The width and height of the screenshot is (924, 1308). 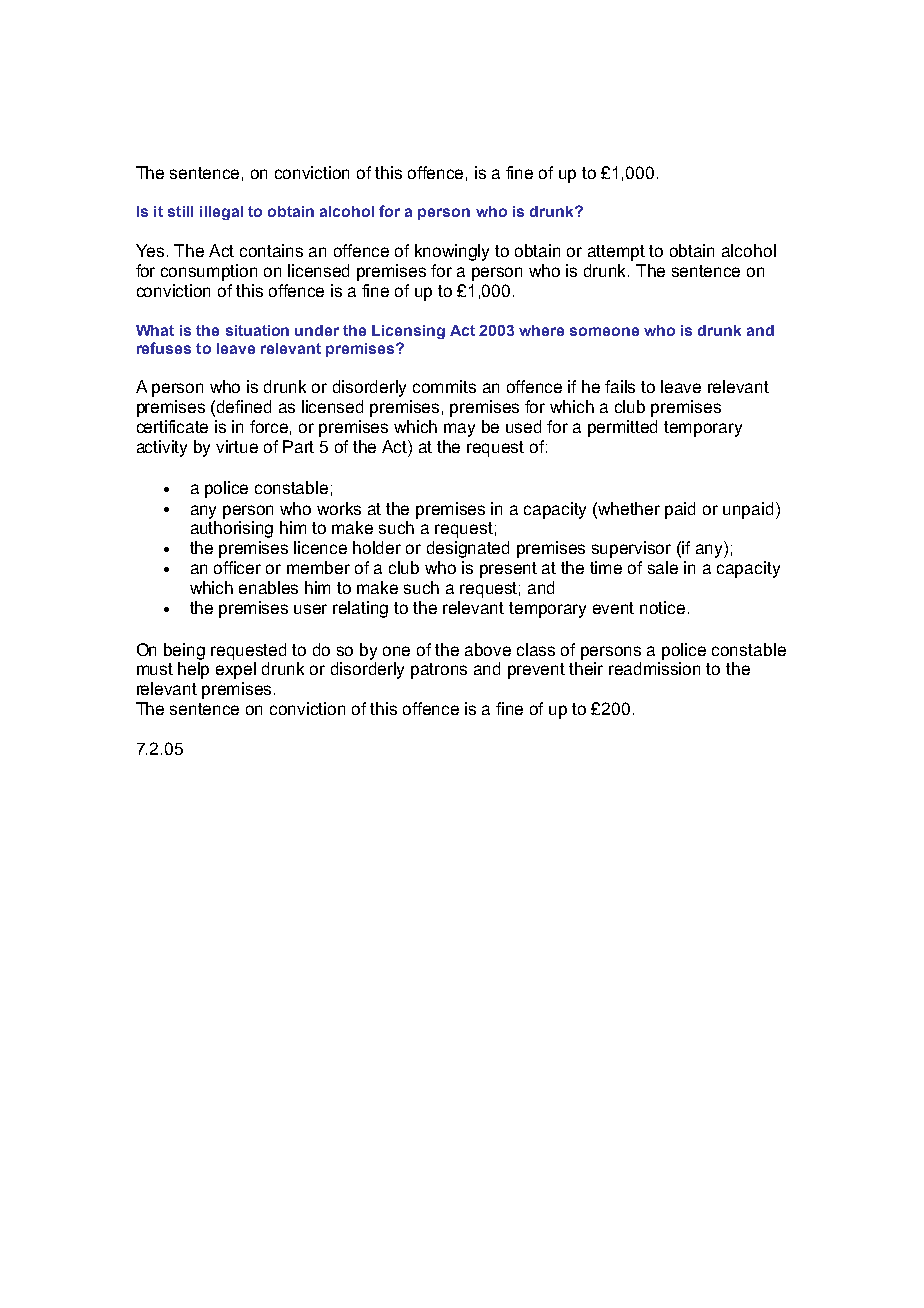 I want to click on being, so click(x=184, y=651).
